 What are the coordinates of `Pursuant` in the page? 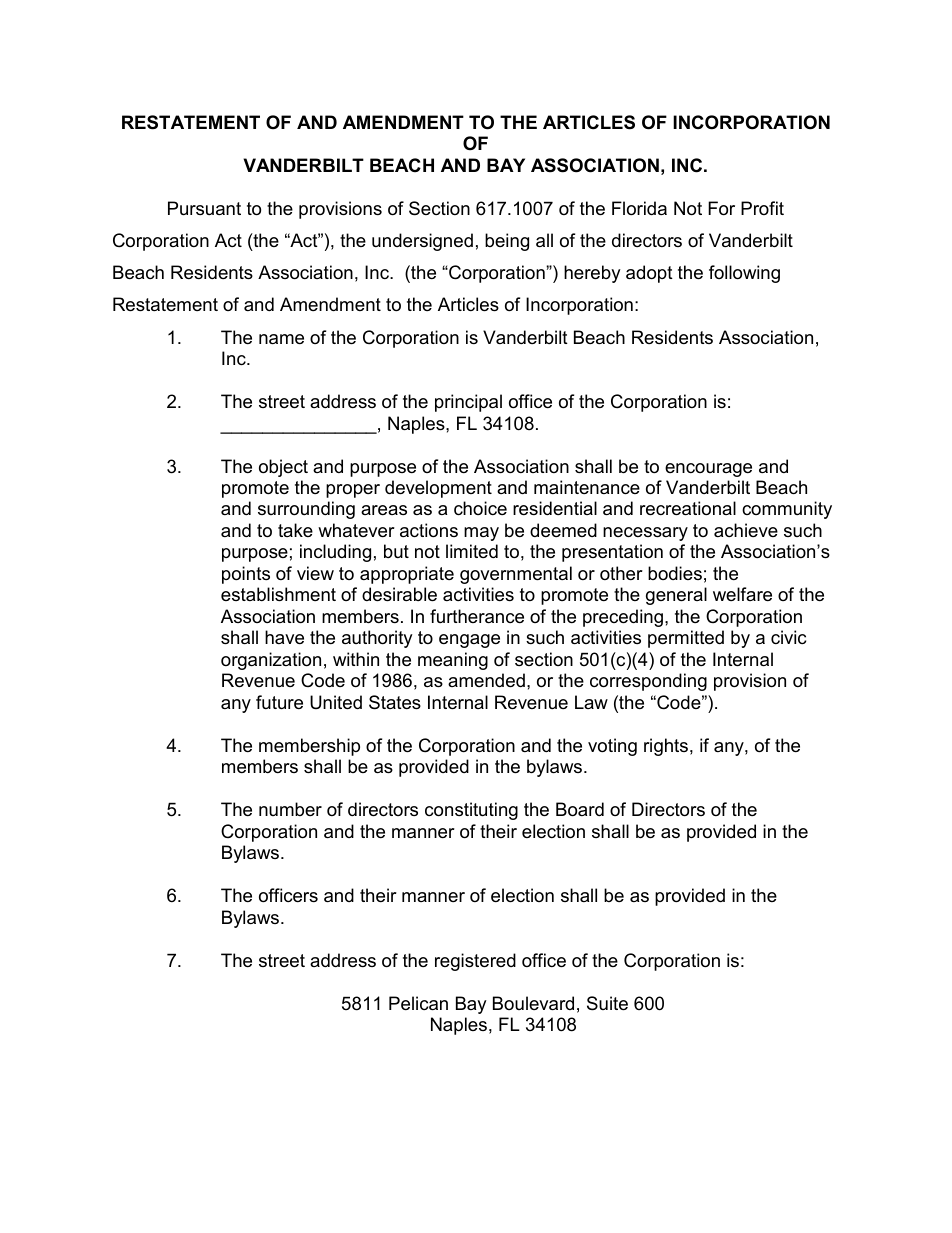 It's located at (204, 208).
